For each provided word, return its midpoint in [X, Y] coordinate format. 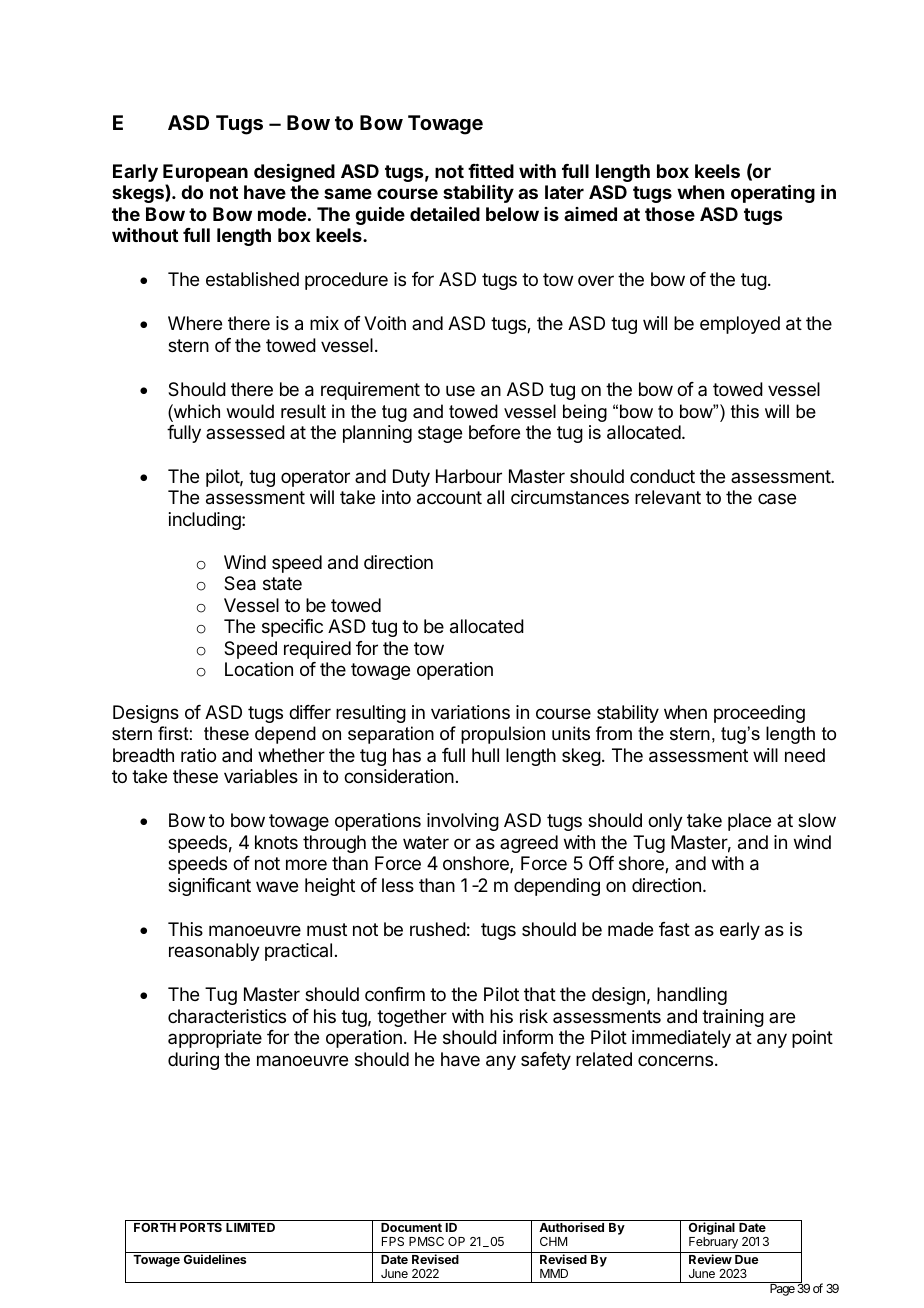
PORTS [201, 1227]
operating [773, 193]
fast [674, 929]
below [512, 214]
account [449, 498]
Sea [240, 583]
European [205, 174]
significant [209, 887]
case [777, 498]
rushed [438, 929]
